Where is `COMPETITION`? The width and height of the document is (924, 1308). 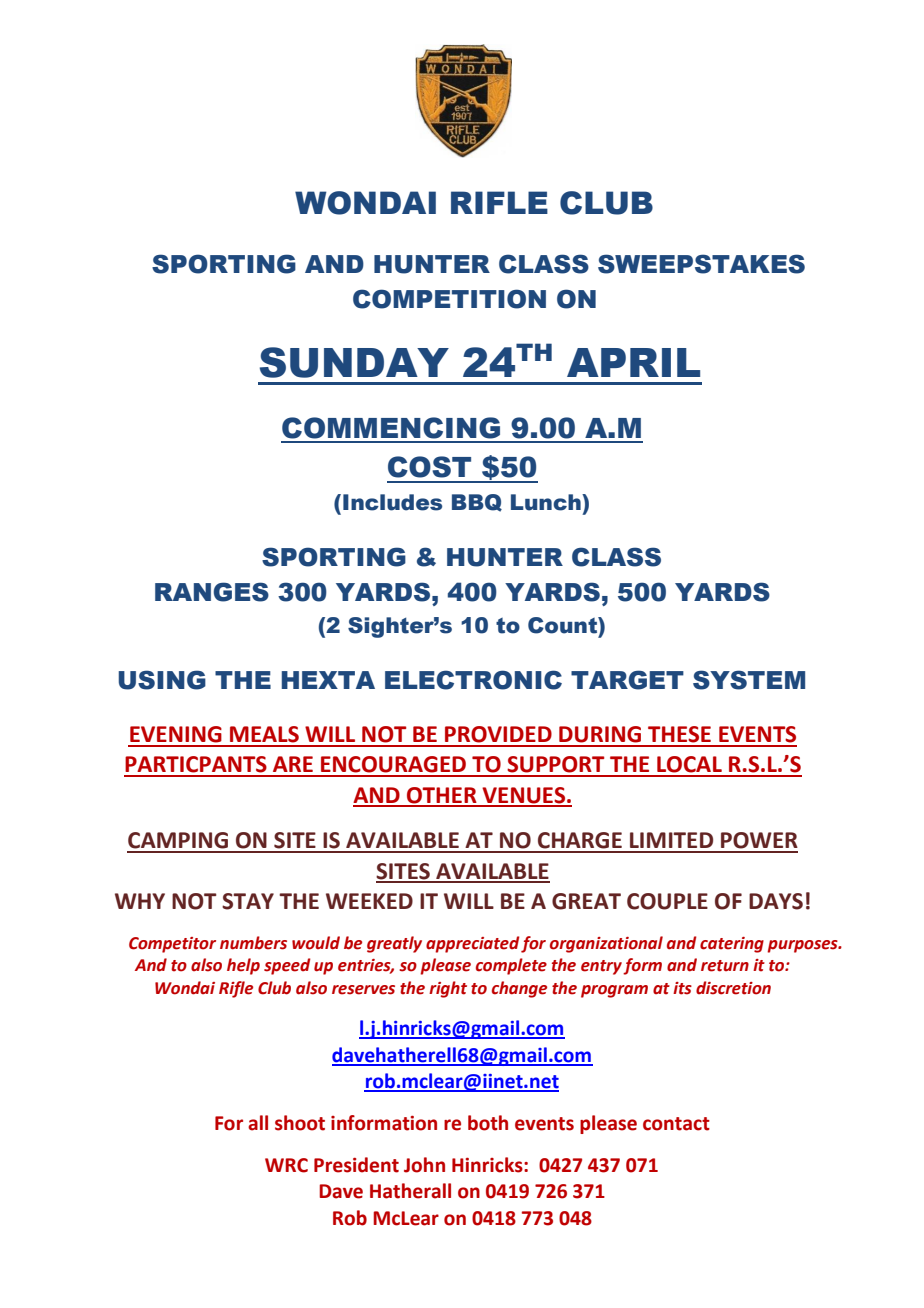
COMPETITION is located at coordinates (449, 299).
